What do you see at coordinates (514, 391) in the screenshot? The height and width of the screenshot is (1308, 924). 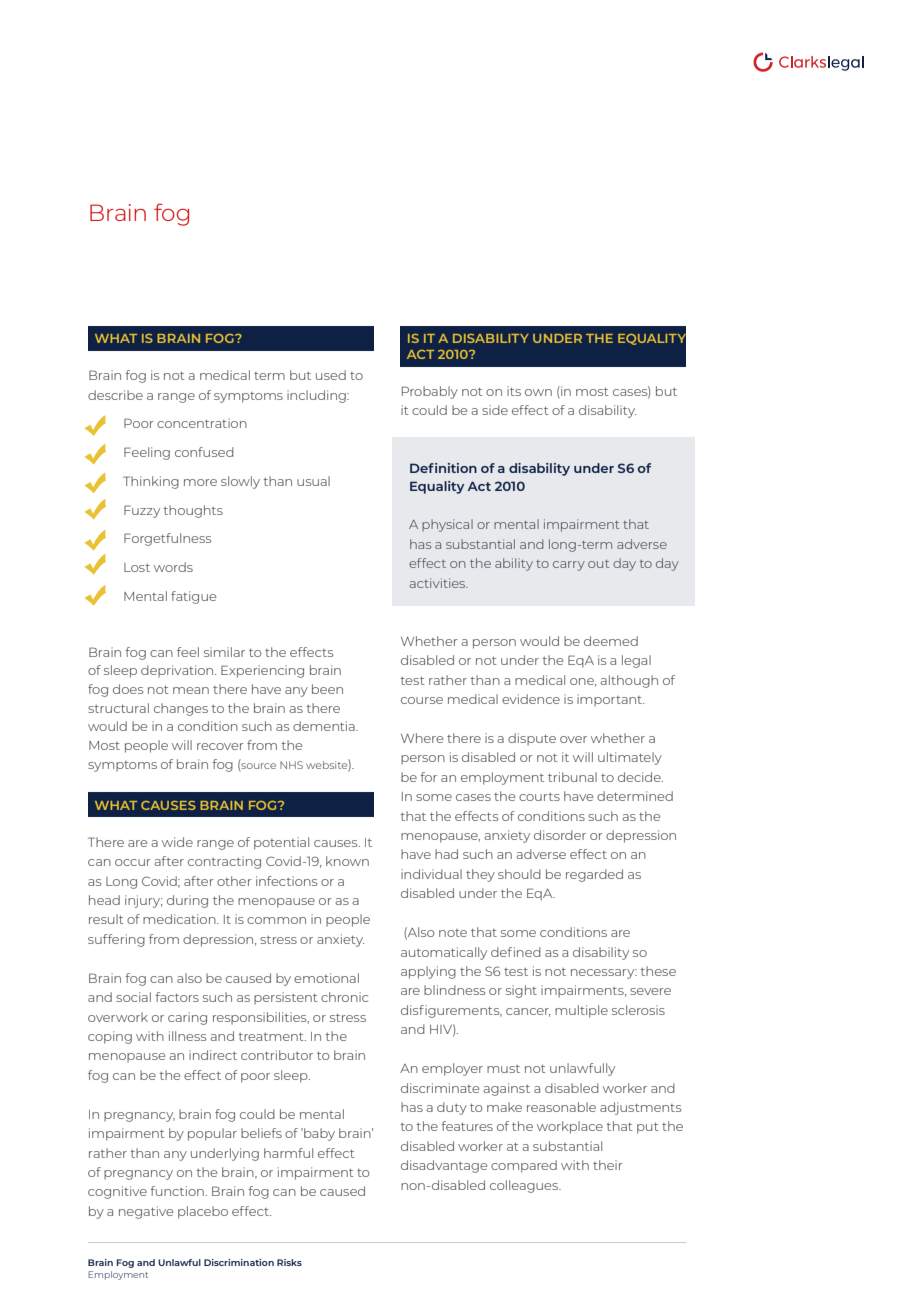 I see `its` at bounding box center [514, 391].
